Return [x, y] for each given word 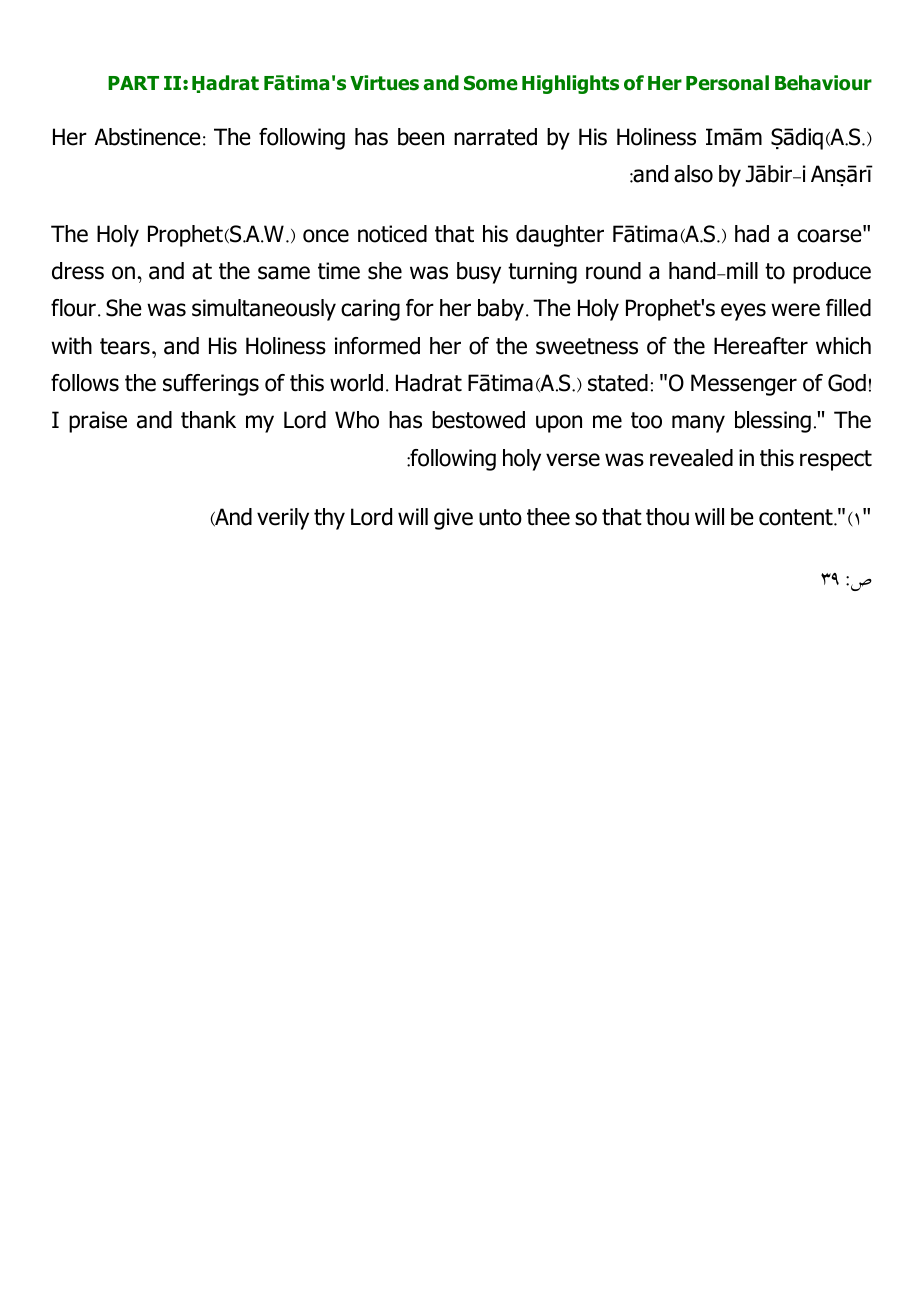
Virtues [384, 83]
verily [283, 519]
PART [133, 83]
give [453, 519]
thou [667, 517]
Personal [727, 83]
